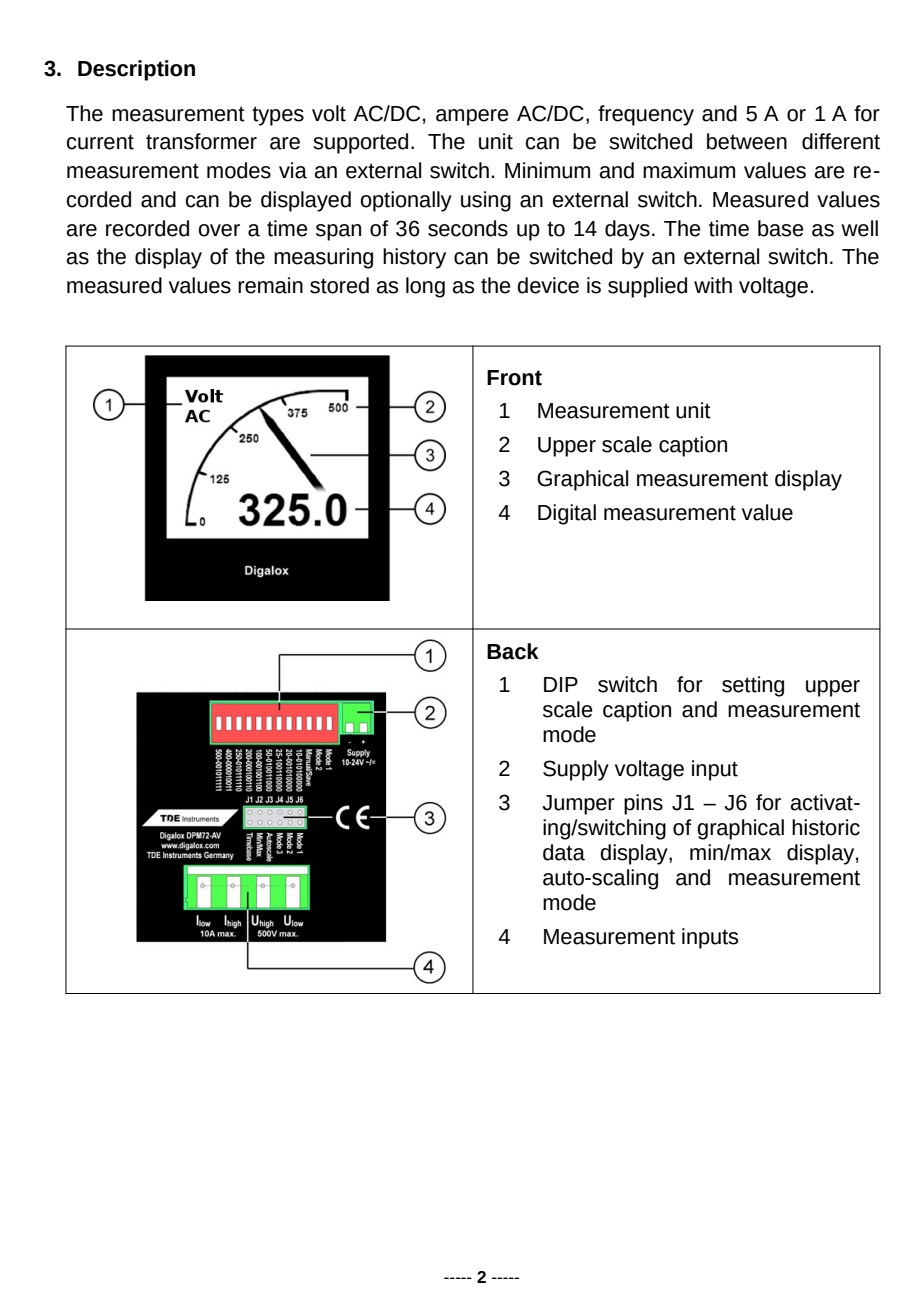 This image has height=1308, width=924. I want to click on remain, so click(270, 285).
